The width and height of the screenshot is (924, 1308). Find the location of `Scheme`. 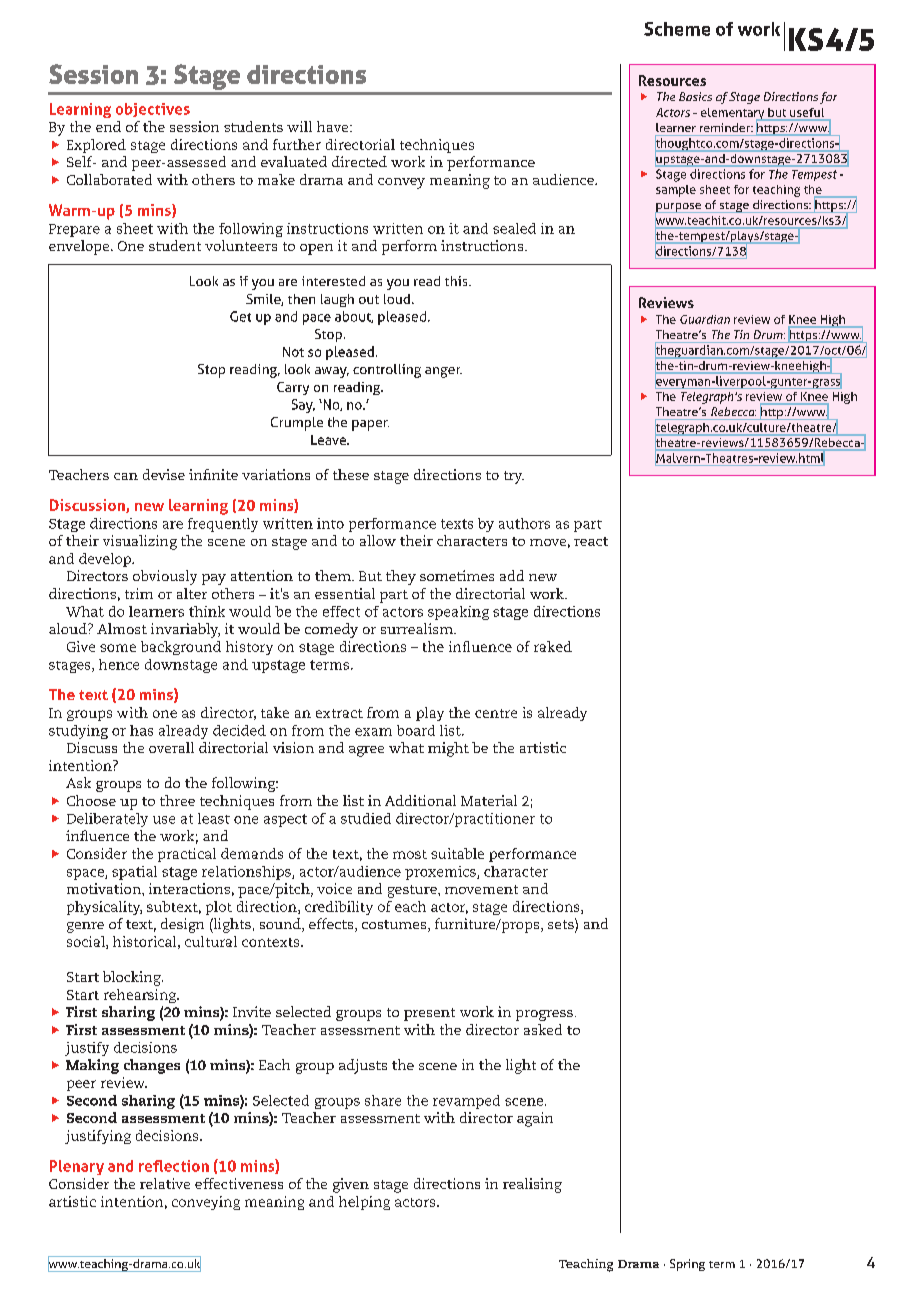

Scheme is located at coordinates (677, 29).
